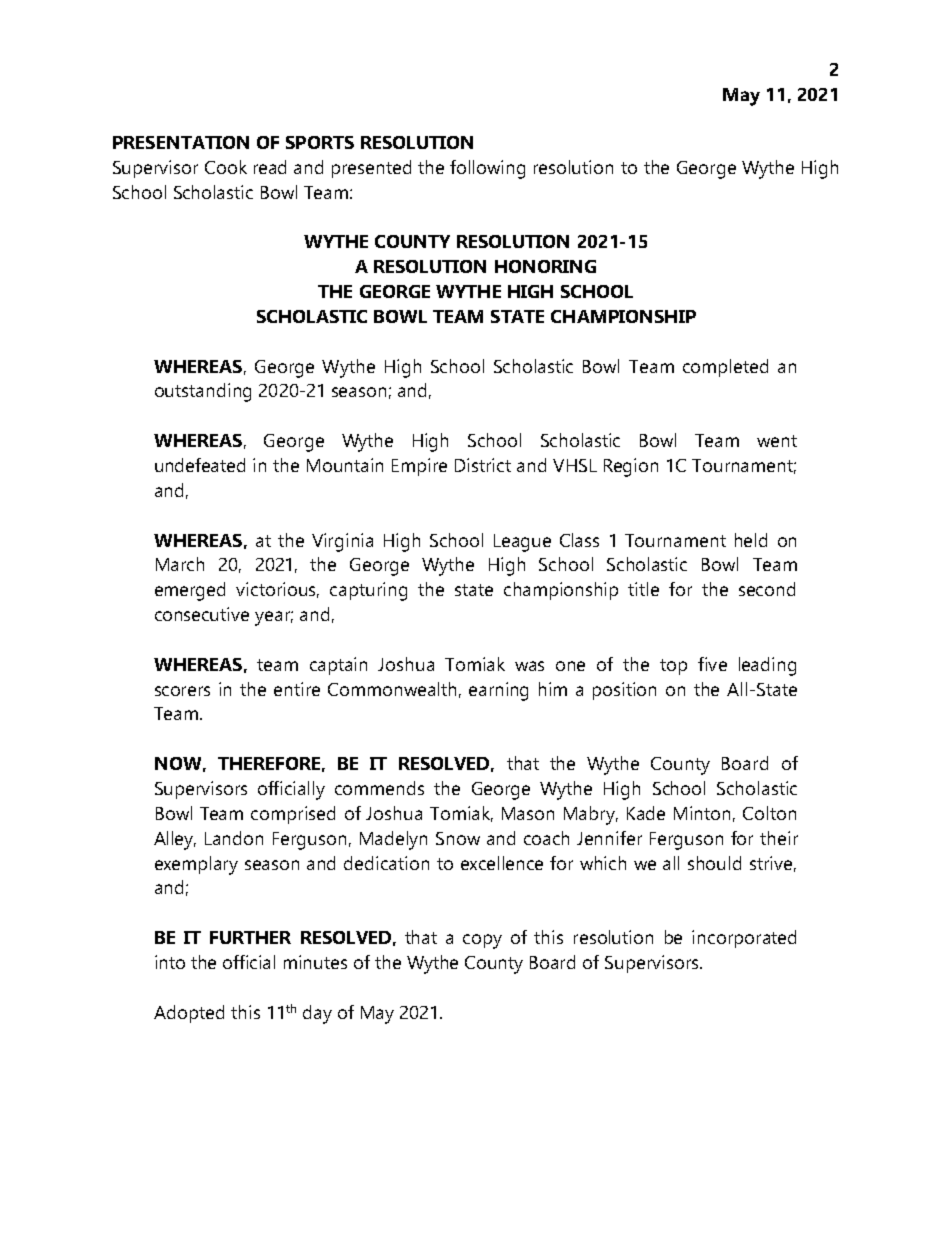 This image has width=952, height=1233. Describe the element at coordinates (317, 1014) in the image. I see `day` at that location.
